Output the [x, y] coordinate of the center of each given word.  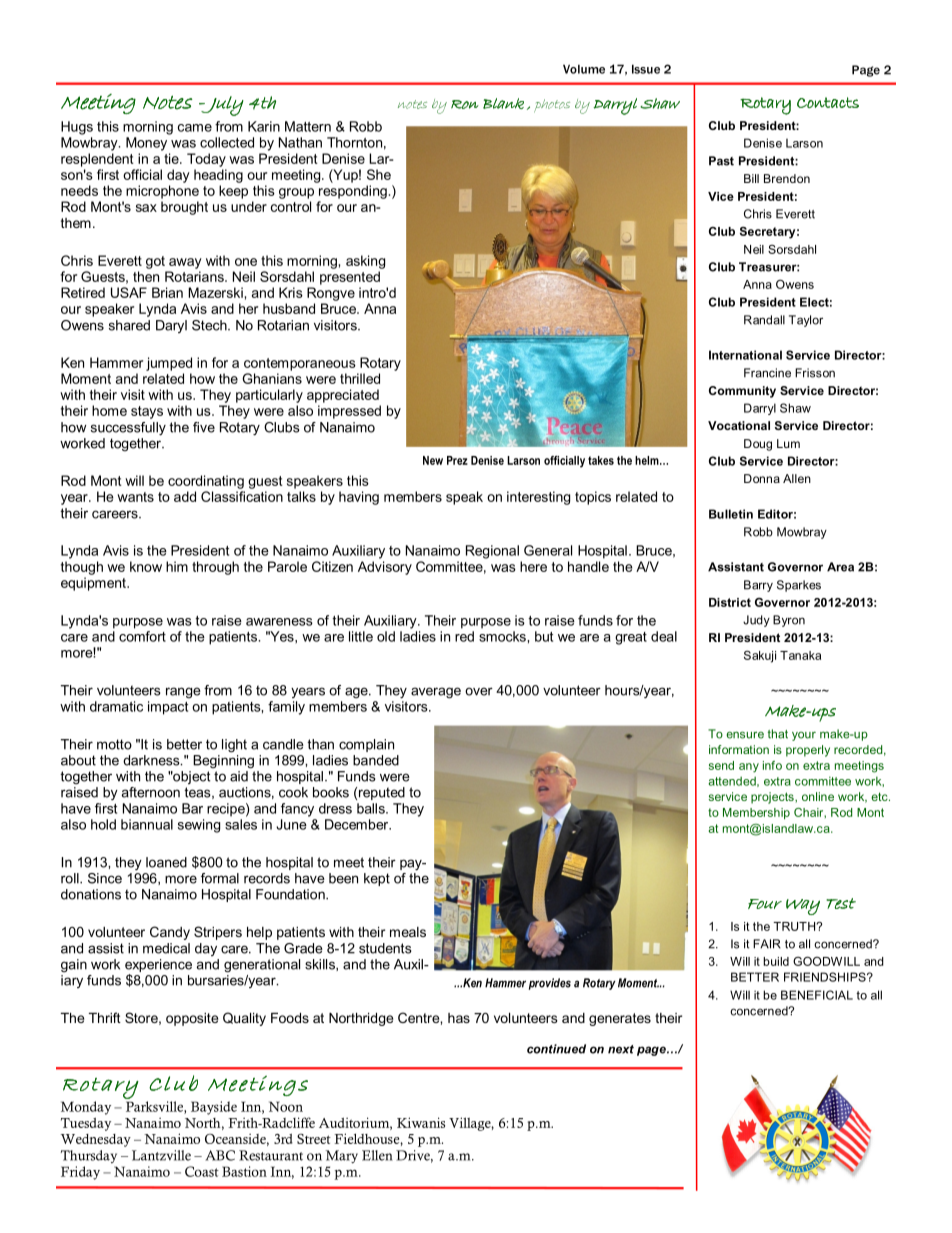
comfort [142, 636]
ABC [220, 1155]
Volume [584, 69]
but [544, 636]
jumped [169, 364]
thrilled [360, 378]
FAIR [767, 944]
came [195, 128]
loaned [166, 862]
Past [721, 161]
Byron [789, 621]
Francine [767, 373]
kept [377, 879]
